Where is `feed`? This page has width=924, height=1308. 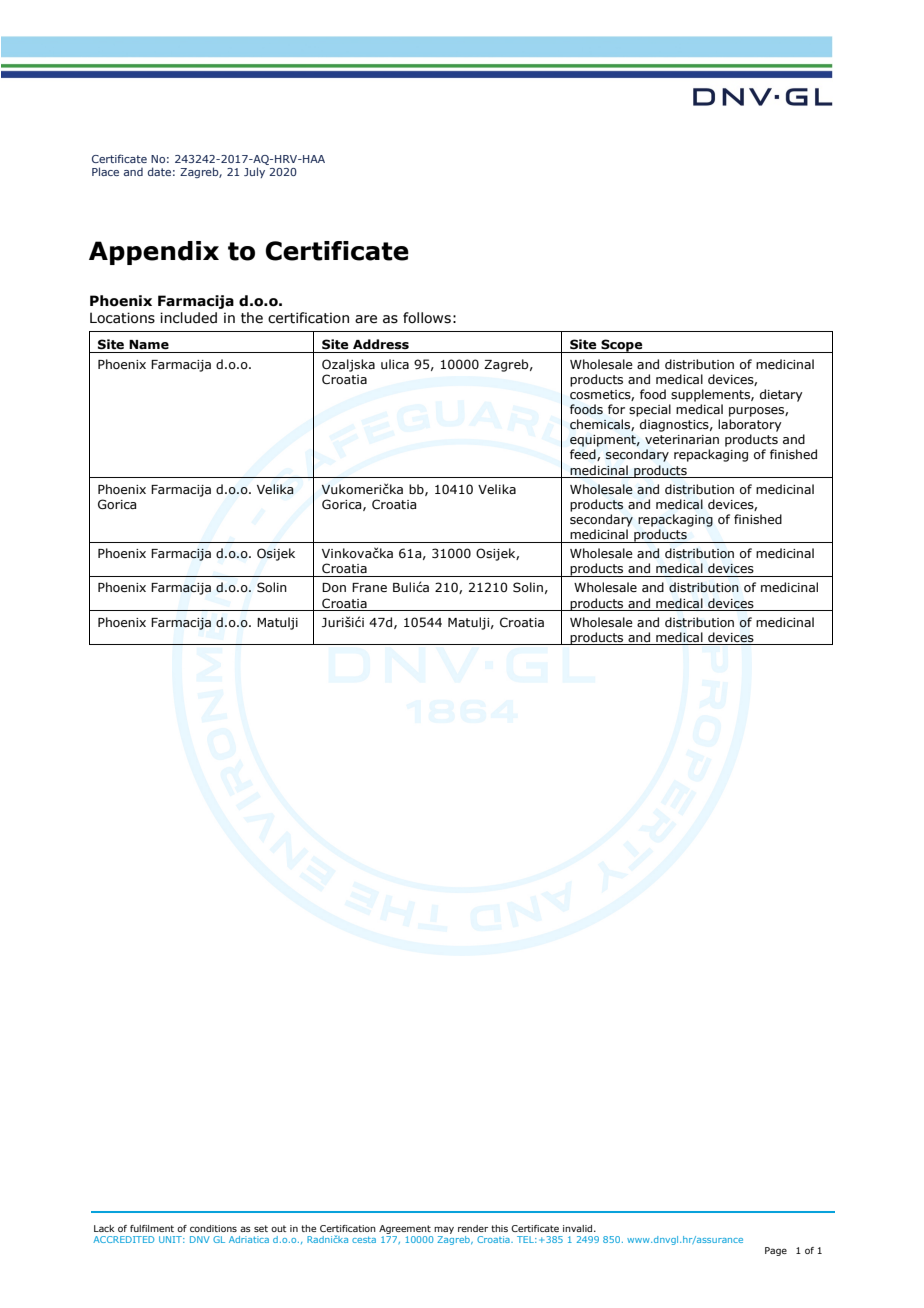 feed is located at coordinates (584, 455).
